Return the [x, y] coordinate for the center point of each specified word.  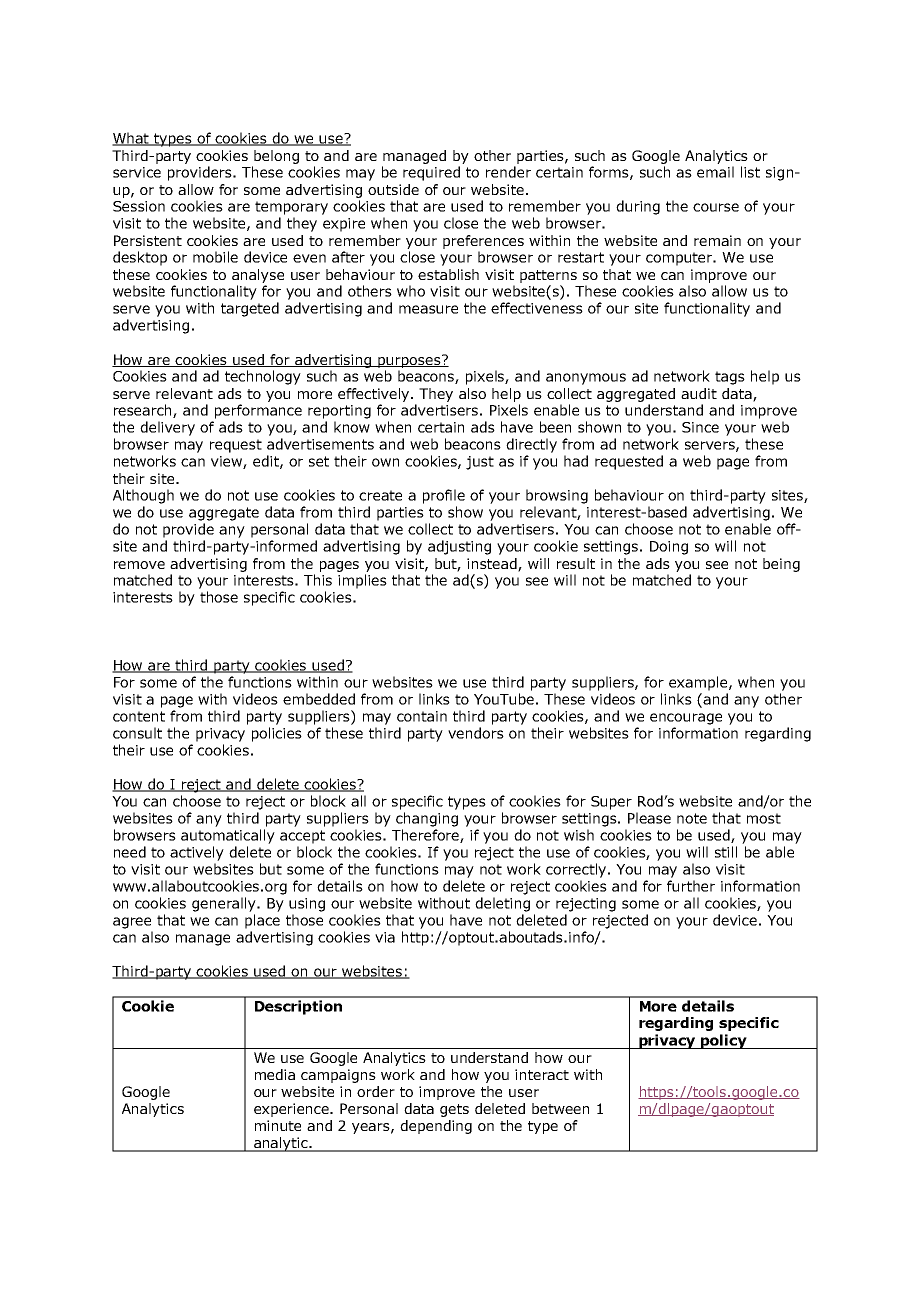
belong [276, 157]
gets [454, 1110]
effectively [375, 395]
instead [493, 564]
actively [197, 853]
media [275, 1074]
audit [699, 393]
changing [427, 819]
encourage [686, 719]
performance [258, 411]
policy [724, 1041]
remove [139, 565]
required [431, 173]
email [715, 172]
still [726, 852]
